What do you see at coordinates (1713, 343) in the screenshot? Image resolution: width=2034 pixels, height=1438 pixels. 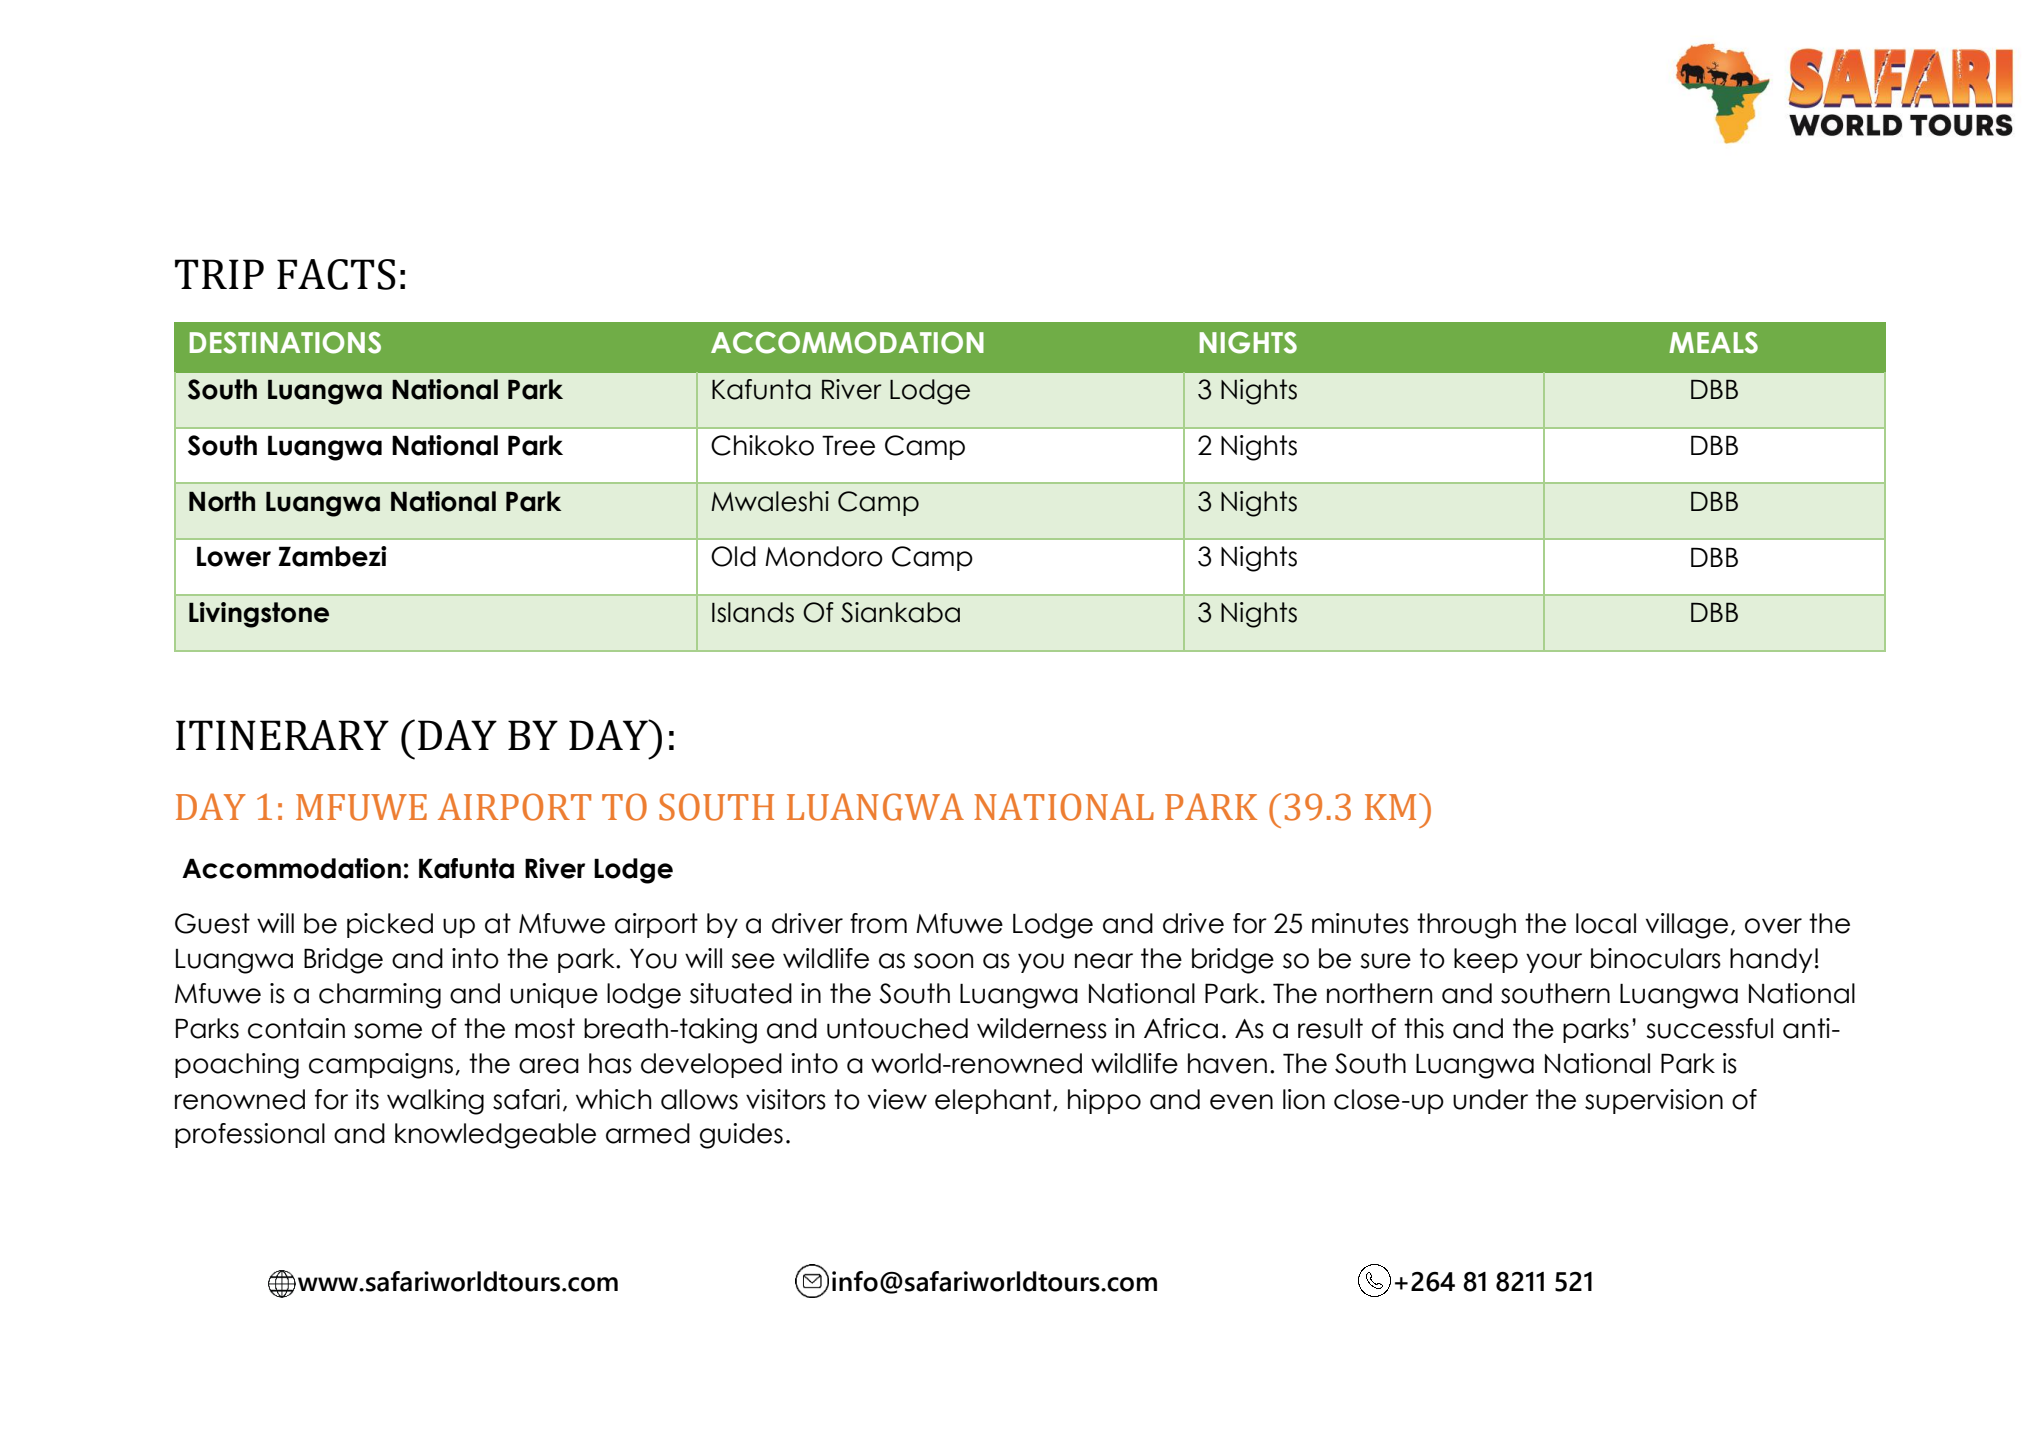 I see `MEALS` at bounding box center [1713, 343].
